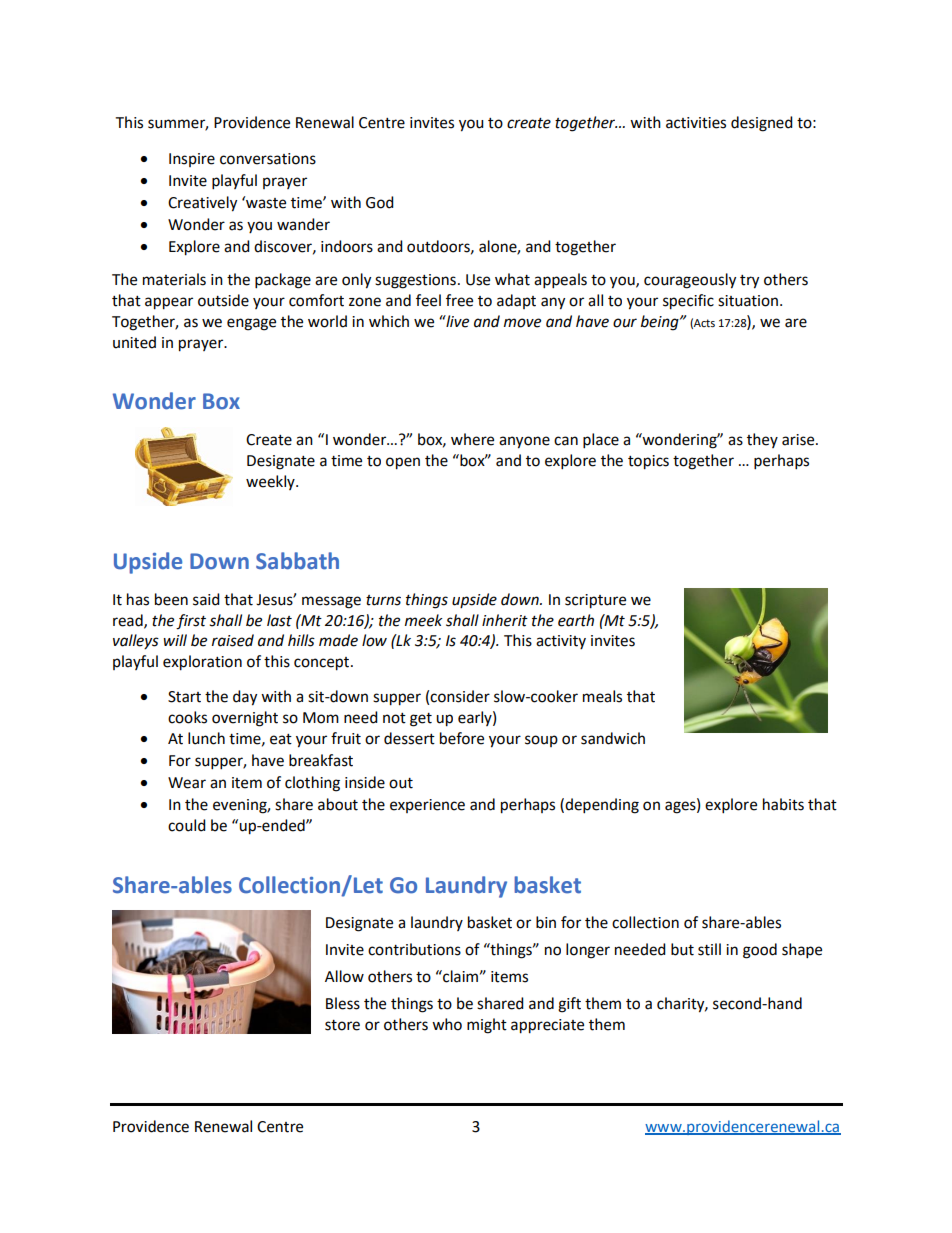  Describe the element at coordinates (343, 1003) in the image. I see `Bless` at that location.
